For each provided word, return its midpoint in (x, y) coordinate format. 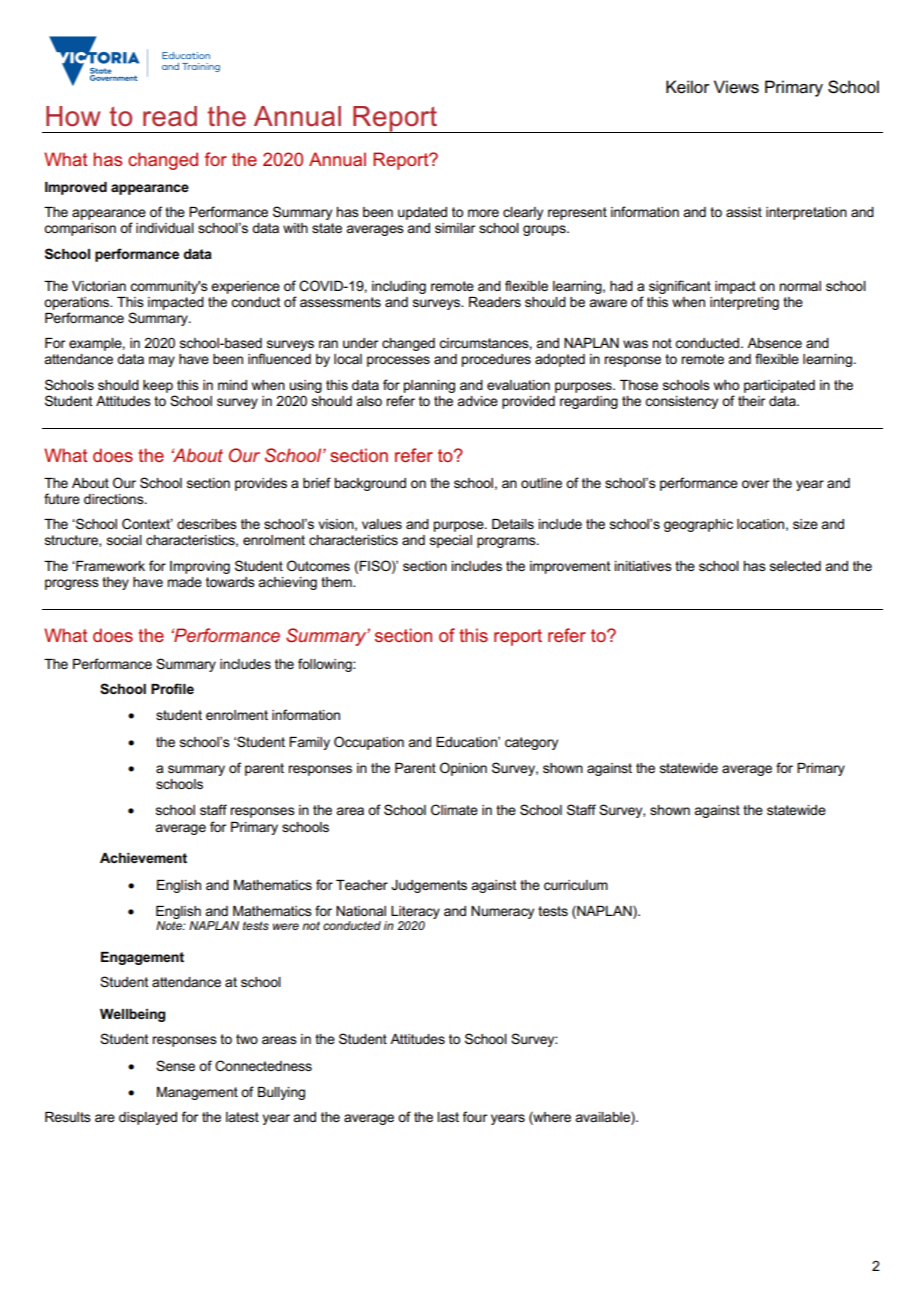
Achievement (143, 858)
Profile (172, 688)
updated (422, 213)
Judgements (429, 886)
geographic (698, 525)
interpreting (744, 303)
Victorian (99, 286)
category (531, 743)
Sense (175, 1065)
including (399, 287)
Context (147, 523)
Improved (76, 188)
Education (467, 742)
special (451, 541)
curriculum (576, 885)
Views (736, 87)
